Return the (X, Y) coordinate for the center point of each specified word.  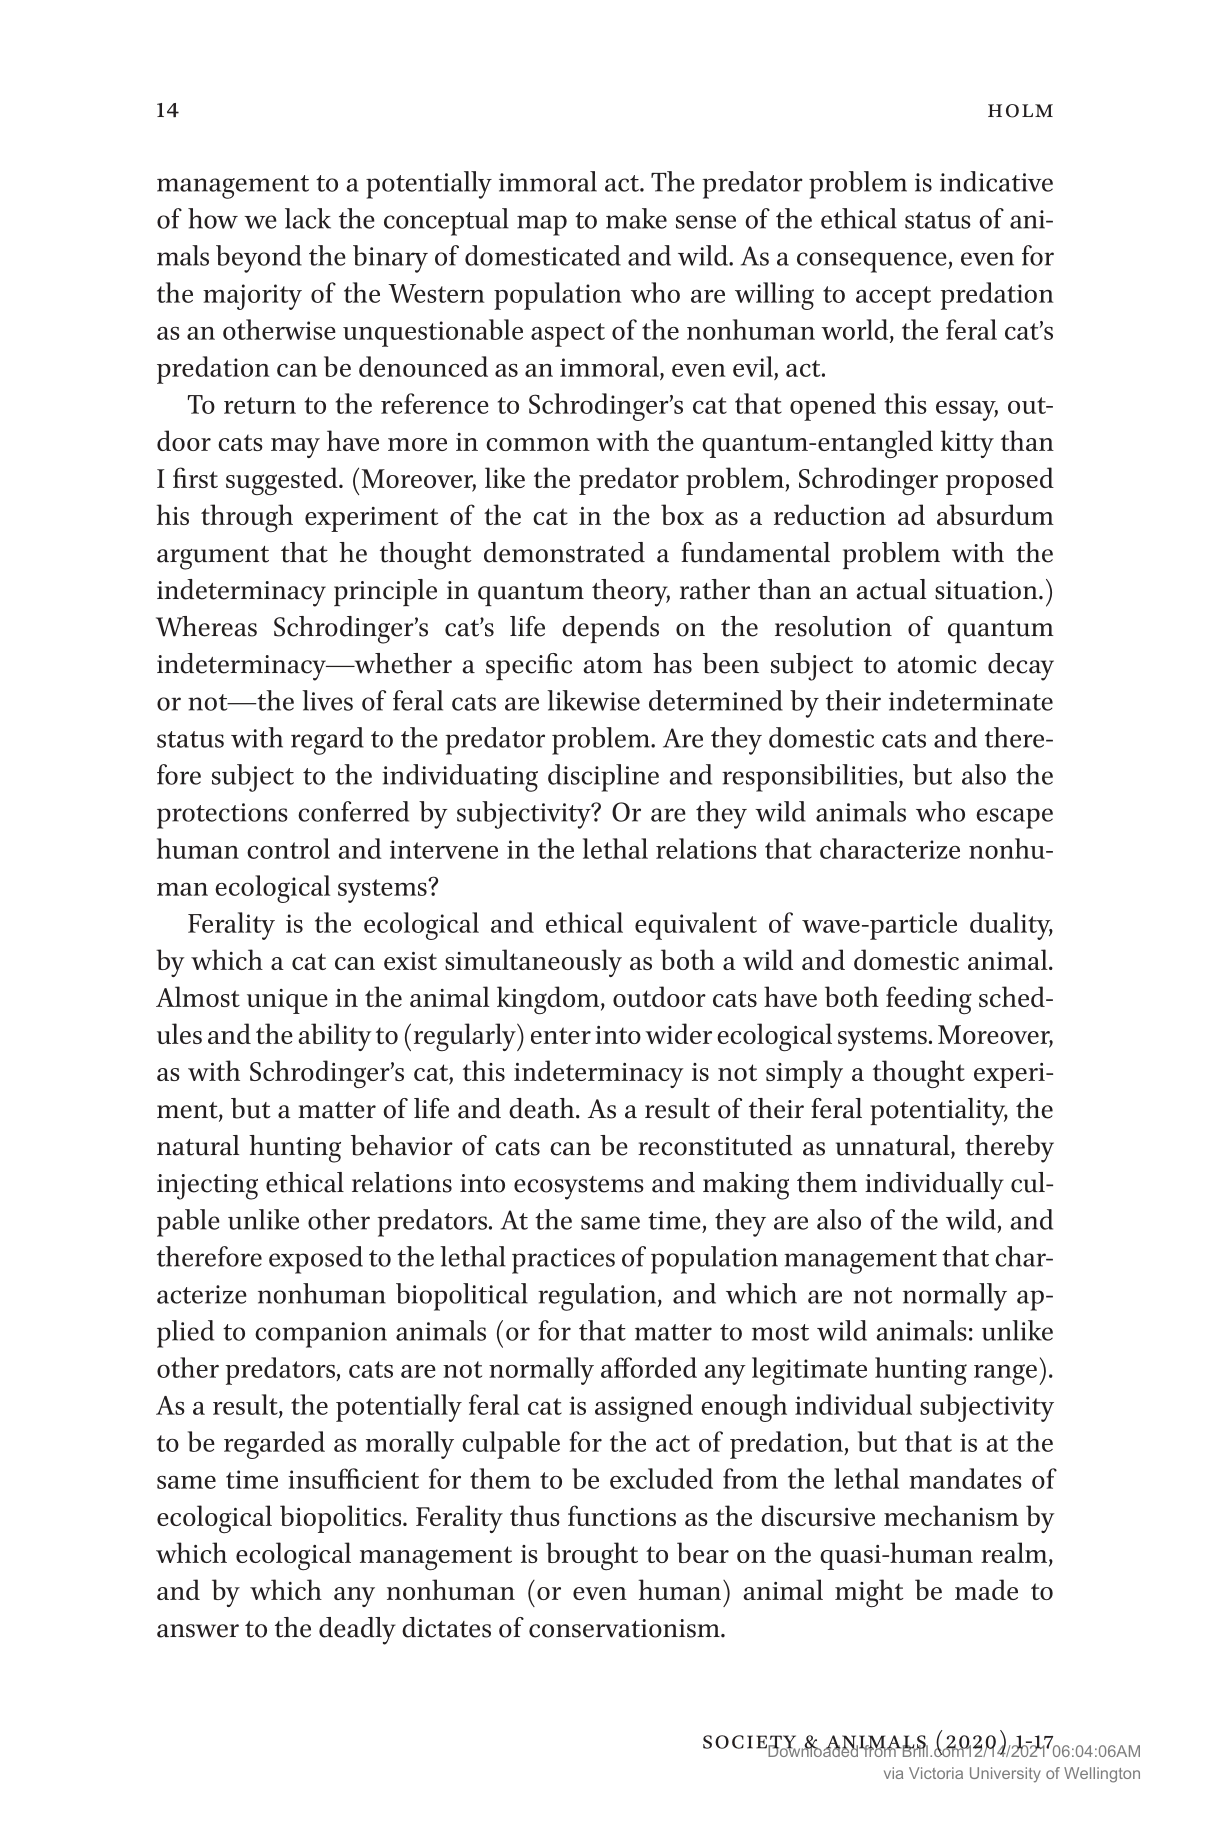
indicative (996, 181)
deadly (357, 1631)
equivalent (696, 926)
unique (287, 1001)
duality (1011, 926)
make (636, 218)
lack (308, 218)
